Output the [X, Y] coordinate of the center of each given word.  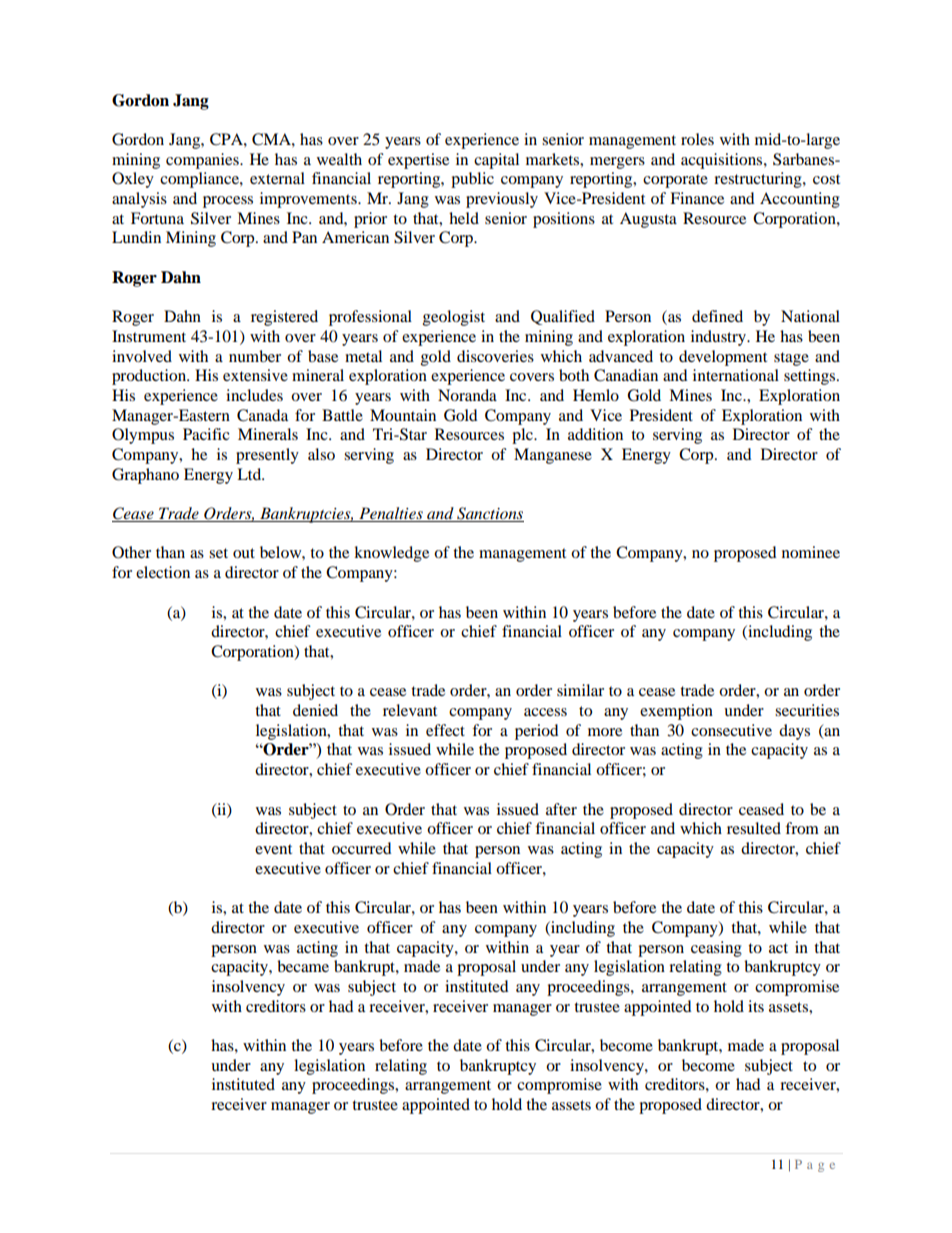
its [756, 1006]
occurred [362, 848]
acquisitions [723, 161]
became [303, 966]
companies [203, 161]
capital [496, 161]
